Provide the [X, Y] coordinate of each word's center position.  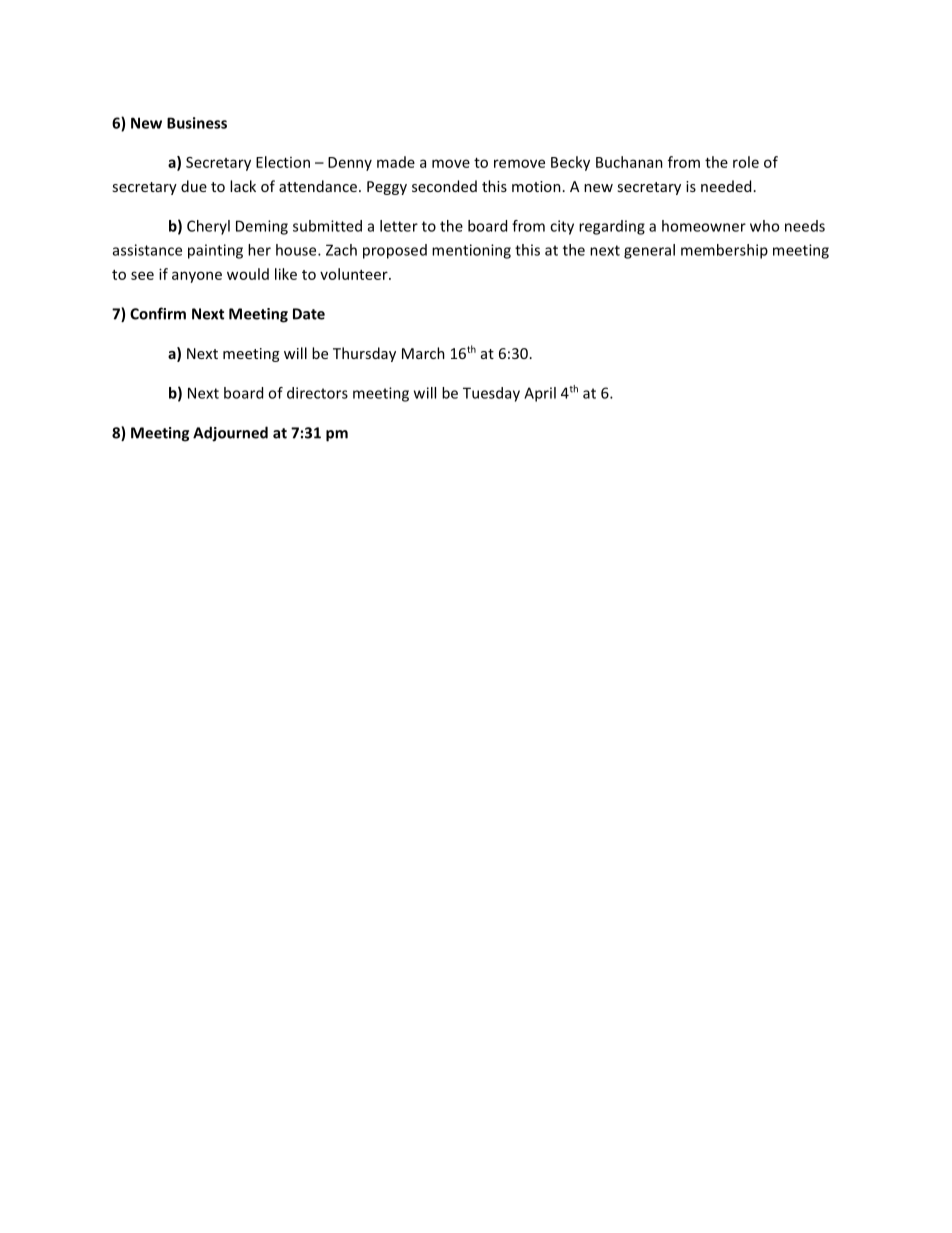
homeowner [704, 226]
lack [243, 186]
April [540, 394]
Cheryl [208, 227]
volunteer [355, 274]
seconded [444, 186]
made [396, 162]
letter [399, 226]
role [746, 162]
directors [317, 393]
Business [197, 123]
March [423, 353]
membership [724, 251]
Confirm [158, 313]
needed [726, 186]
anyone [197, 277]
